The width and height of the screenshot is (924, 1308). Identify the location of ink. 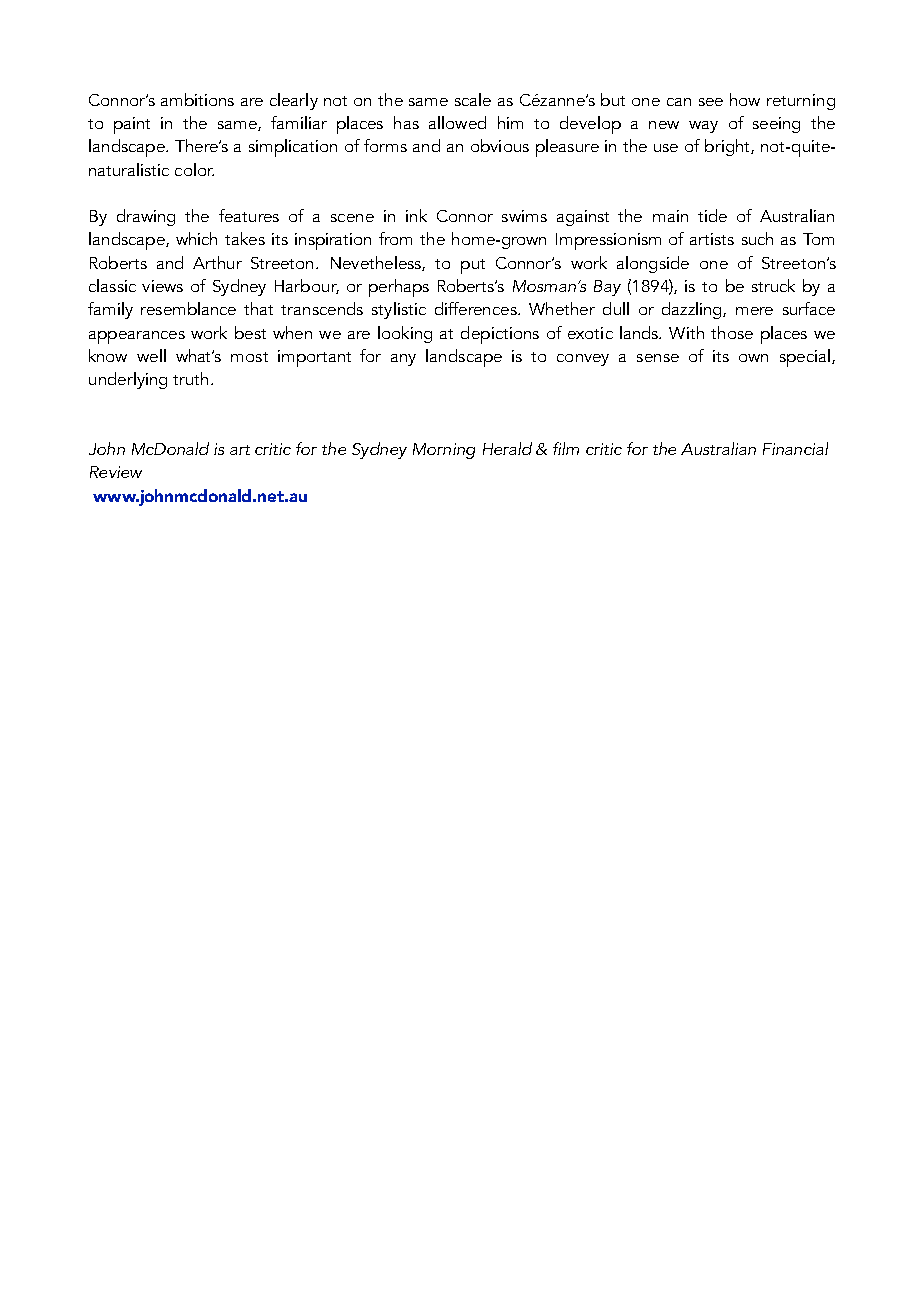
(416, 215).
